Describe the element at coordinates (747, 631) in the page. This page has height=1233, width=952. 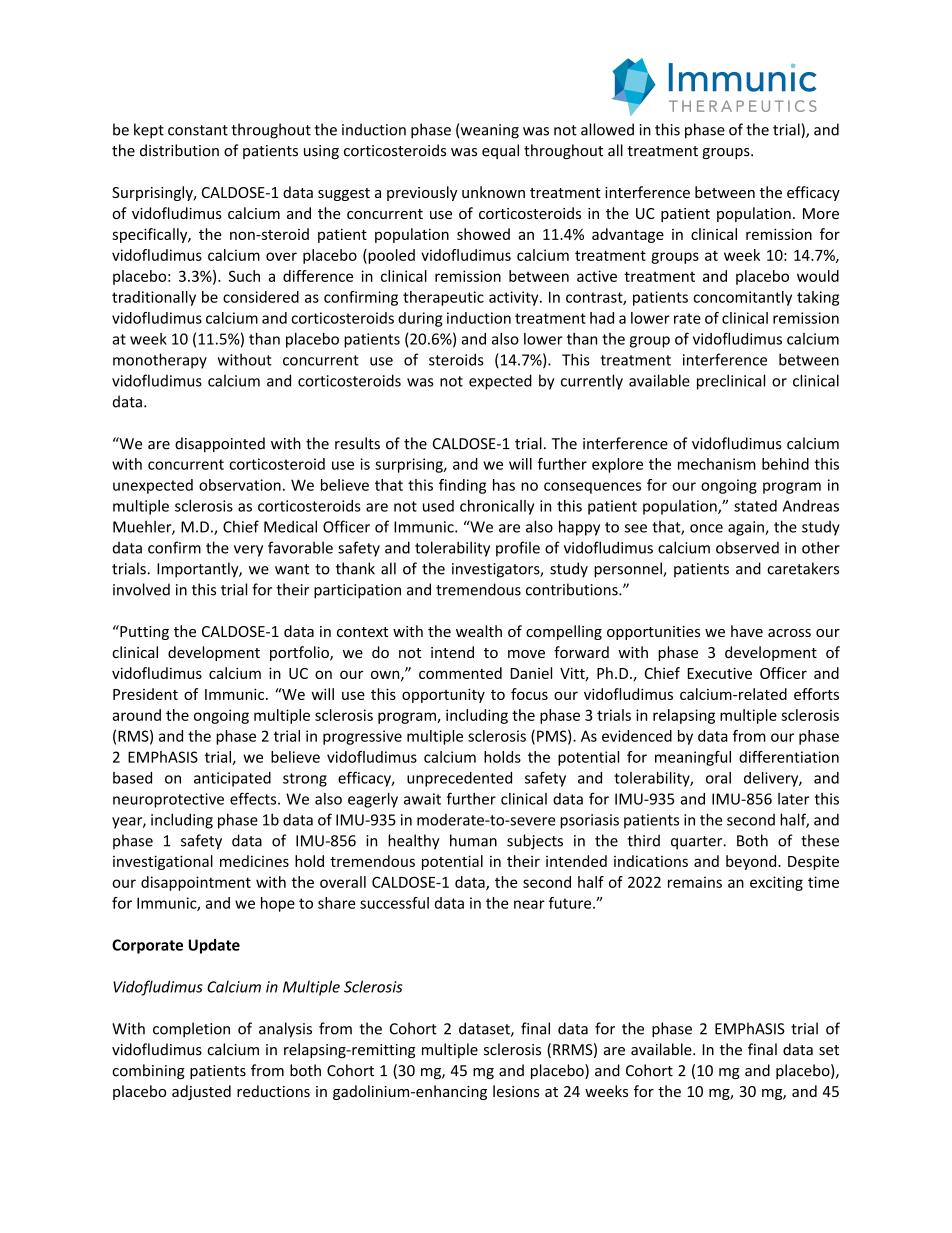
I see `have` at that location.
